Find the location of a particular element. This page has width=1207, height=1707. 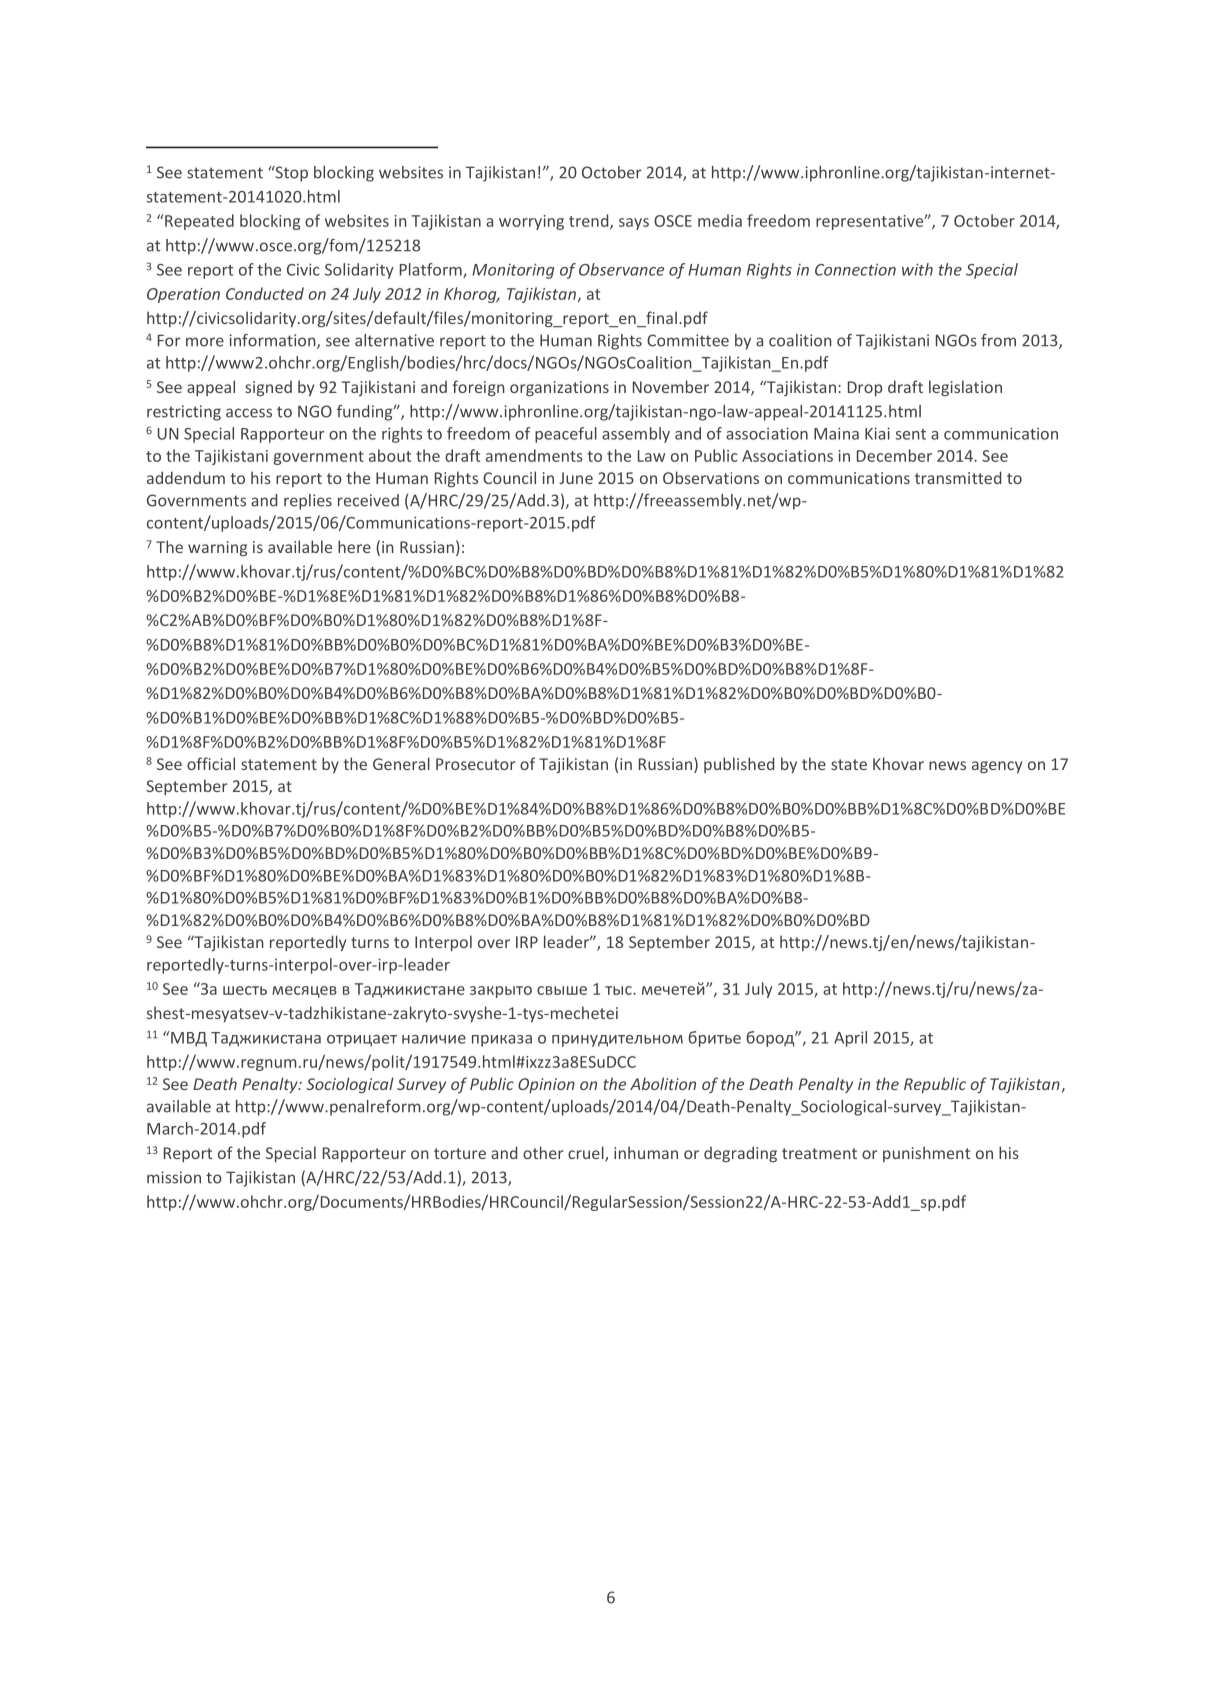

June is located at coordinates (576, 478).
